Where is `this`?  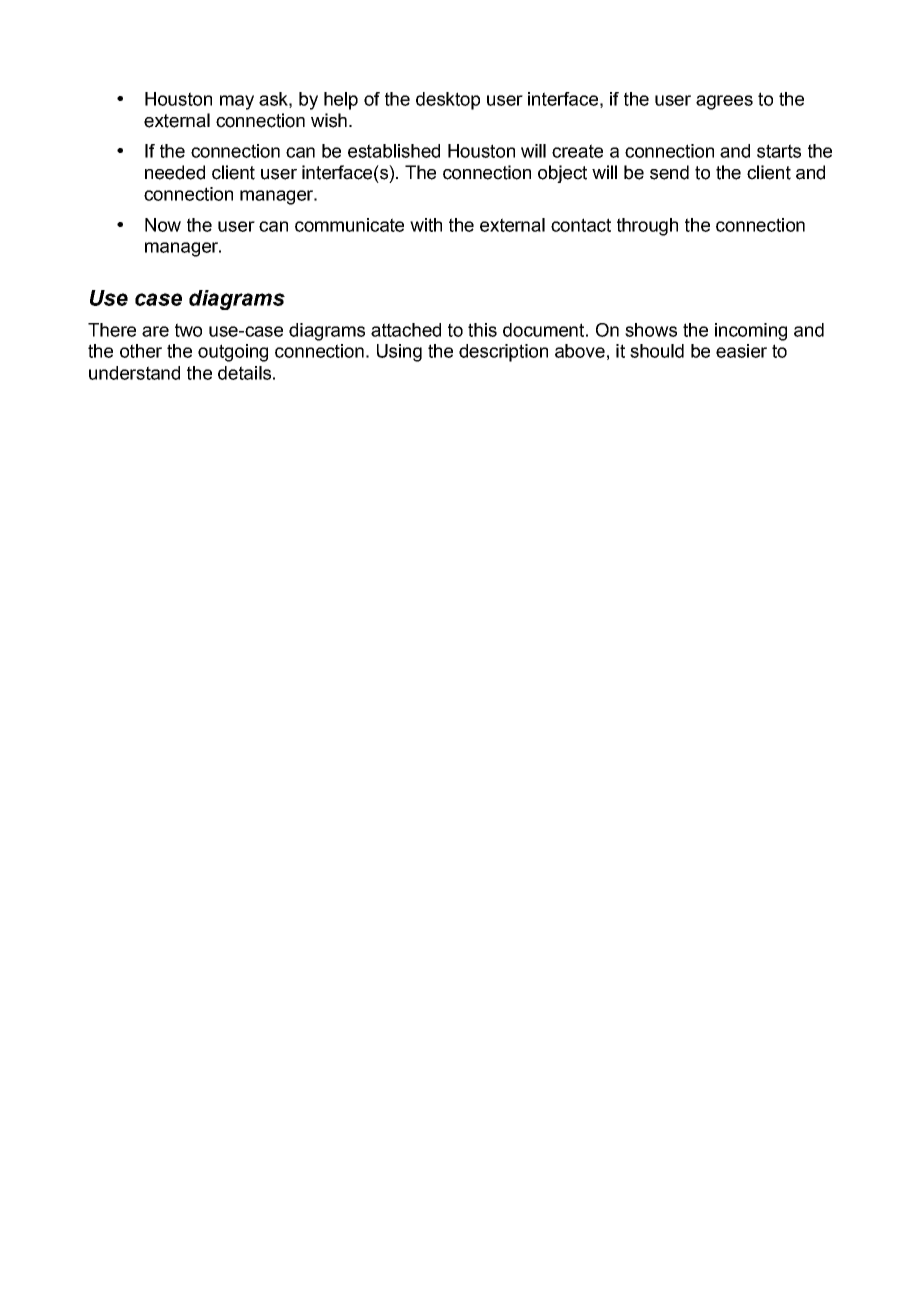
this is located at coordinates (482, 330).
